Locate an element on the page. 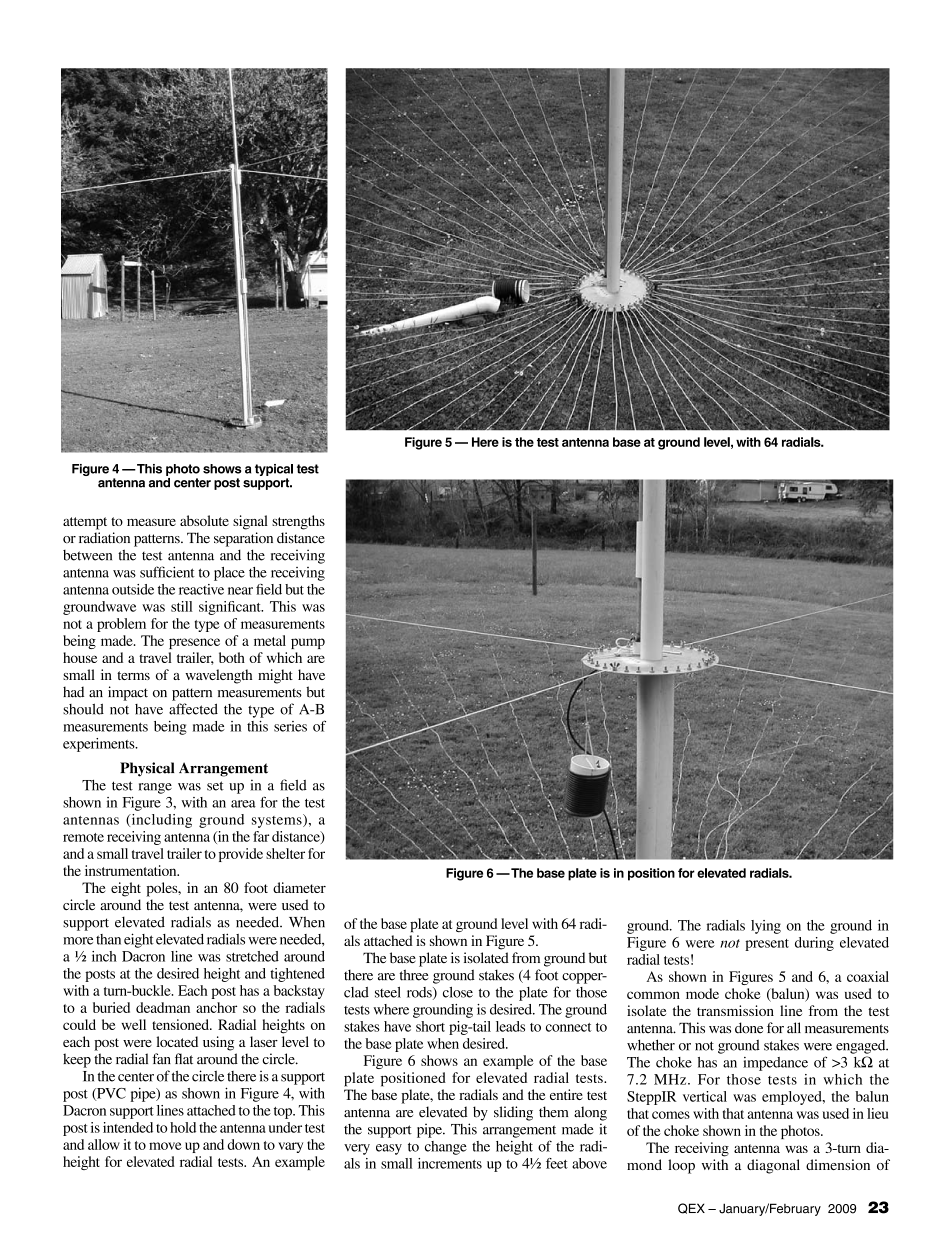 The width and height of the document is (952, 1250). diagonal is located at coordinates (773, 1166).
